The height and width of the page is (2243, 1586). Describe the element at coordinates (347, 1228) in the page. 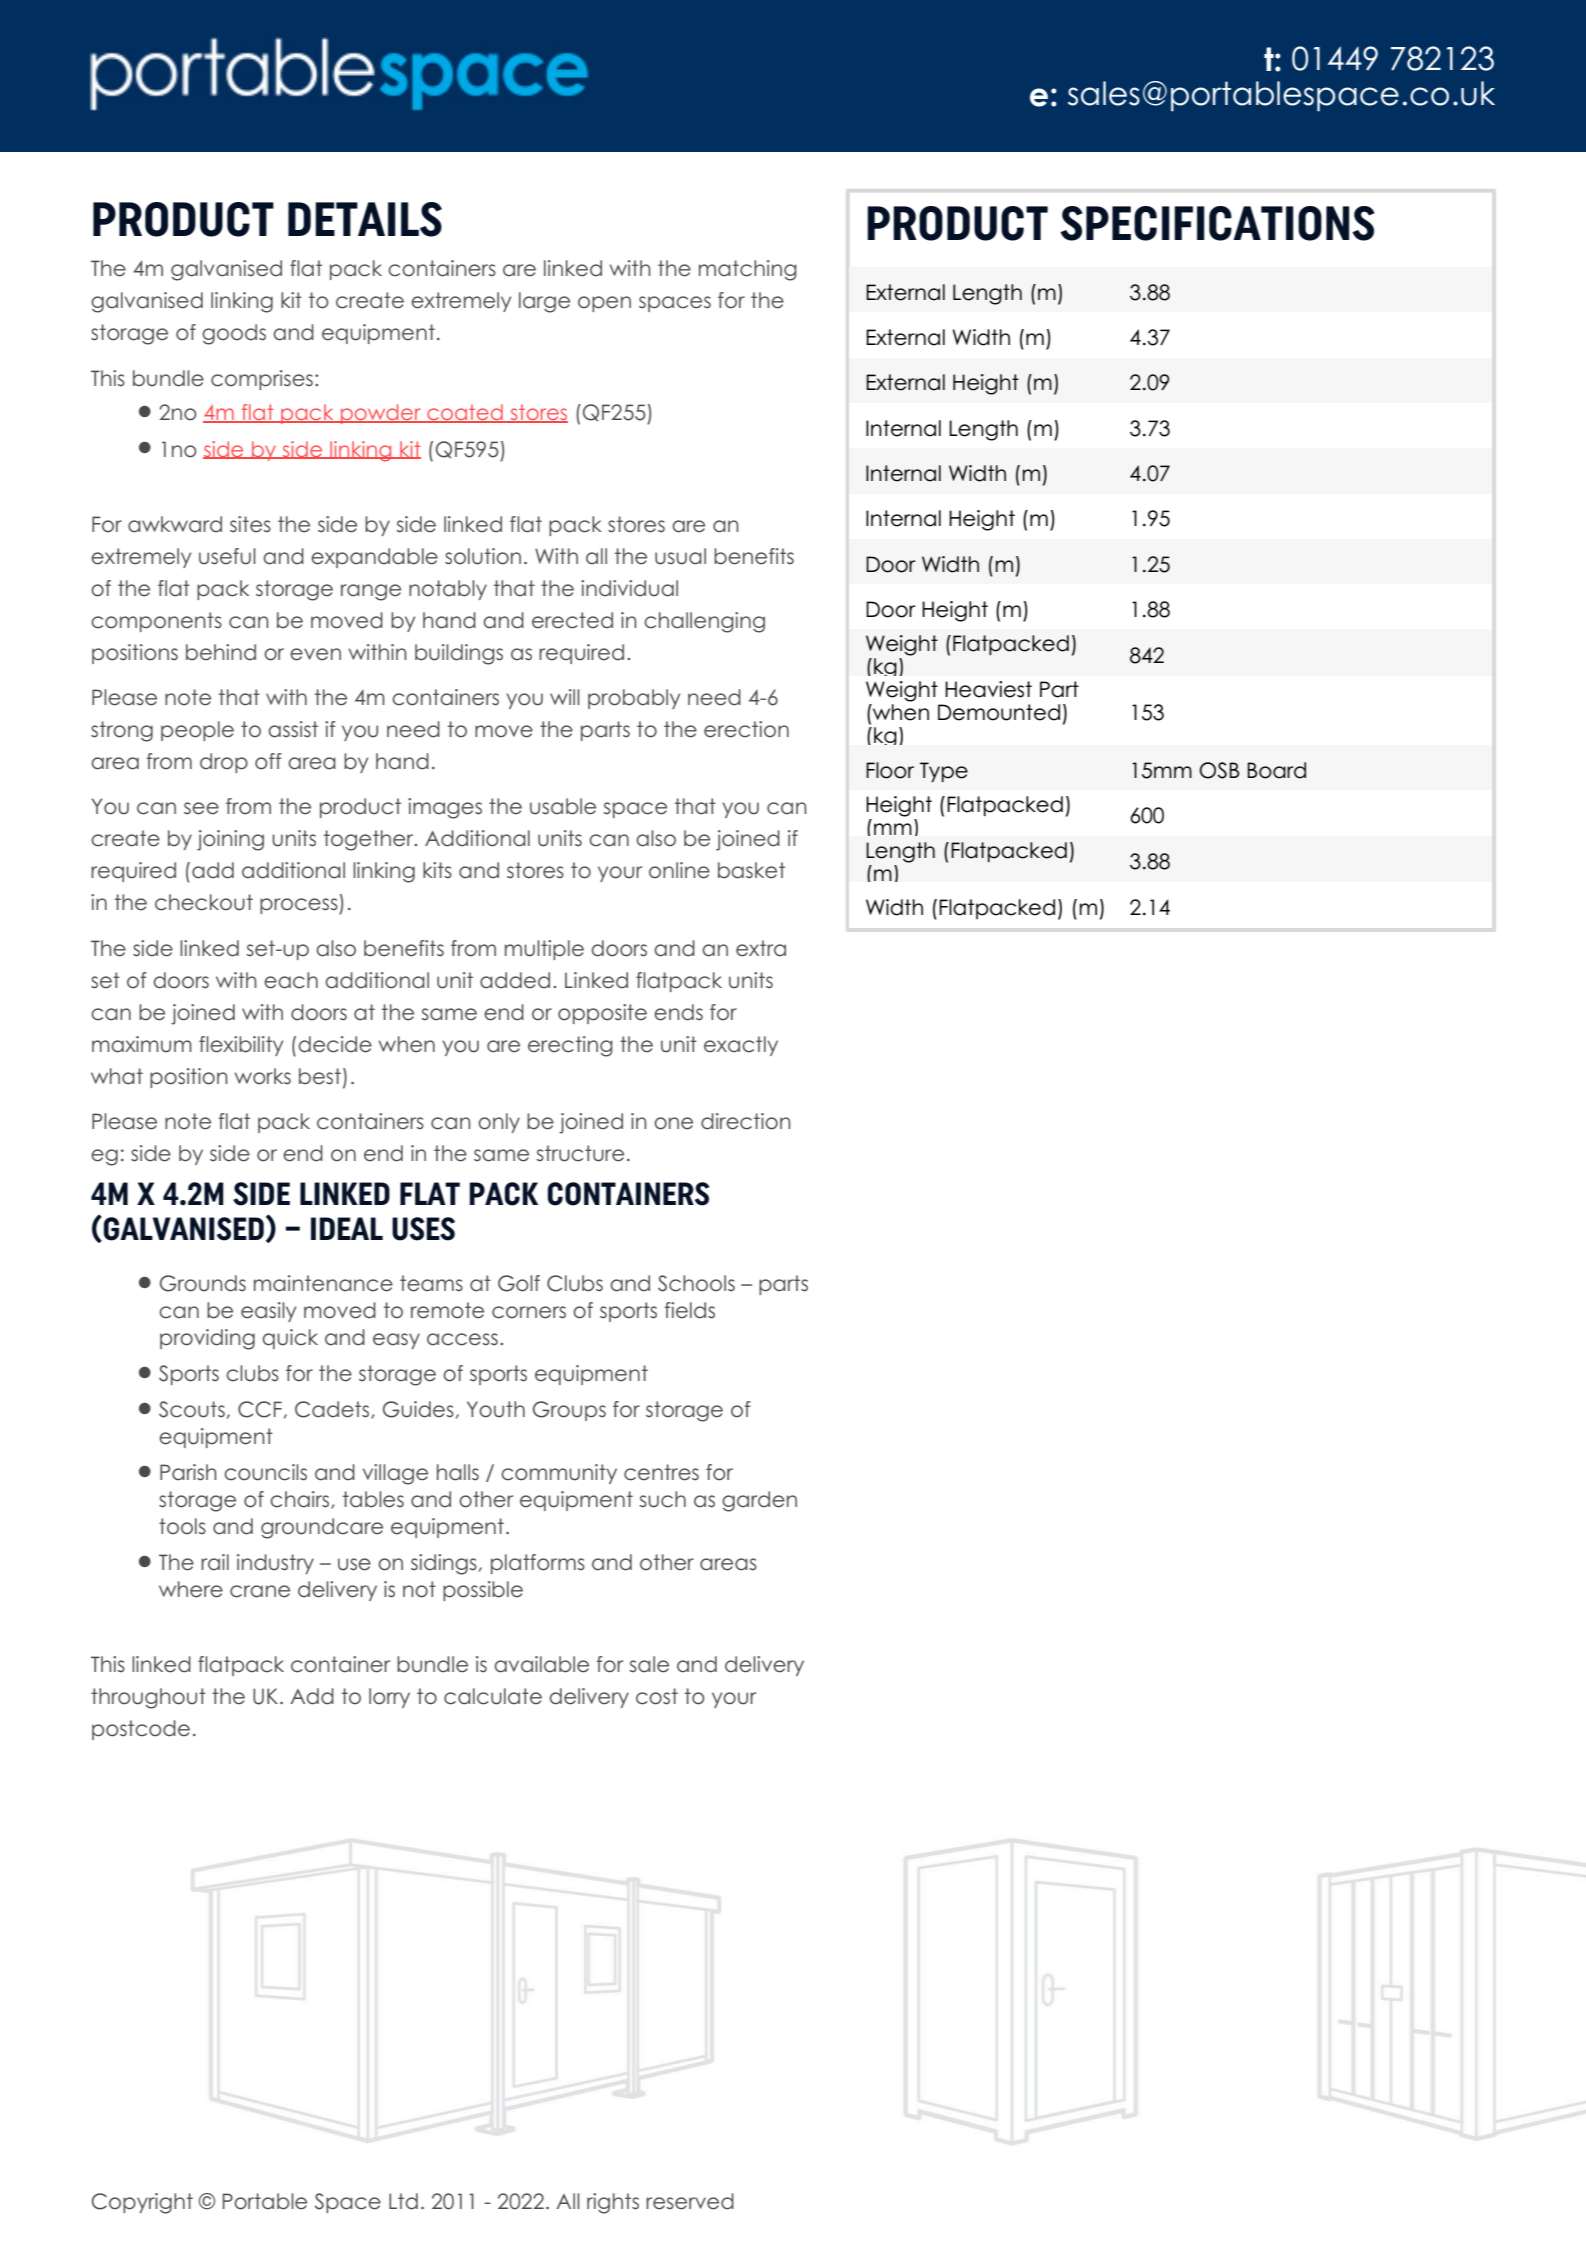

I see `IDEAL` at that location.
